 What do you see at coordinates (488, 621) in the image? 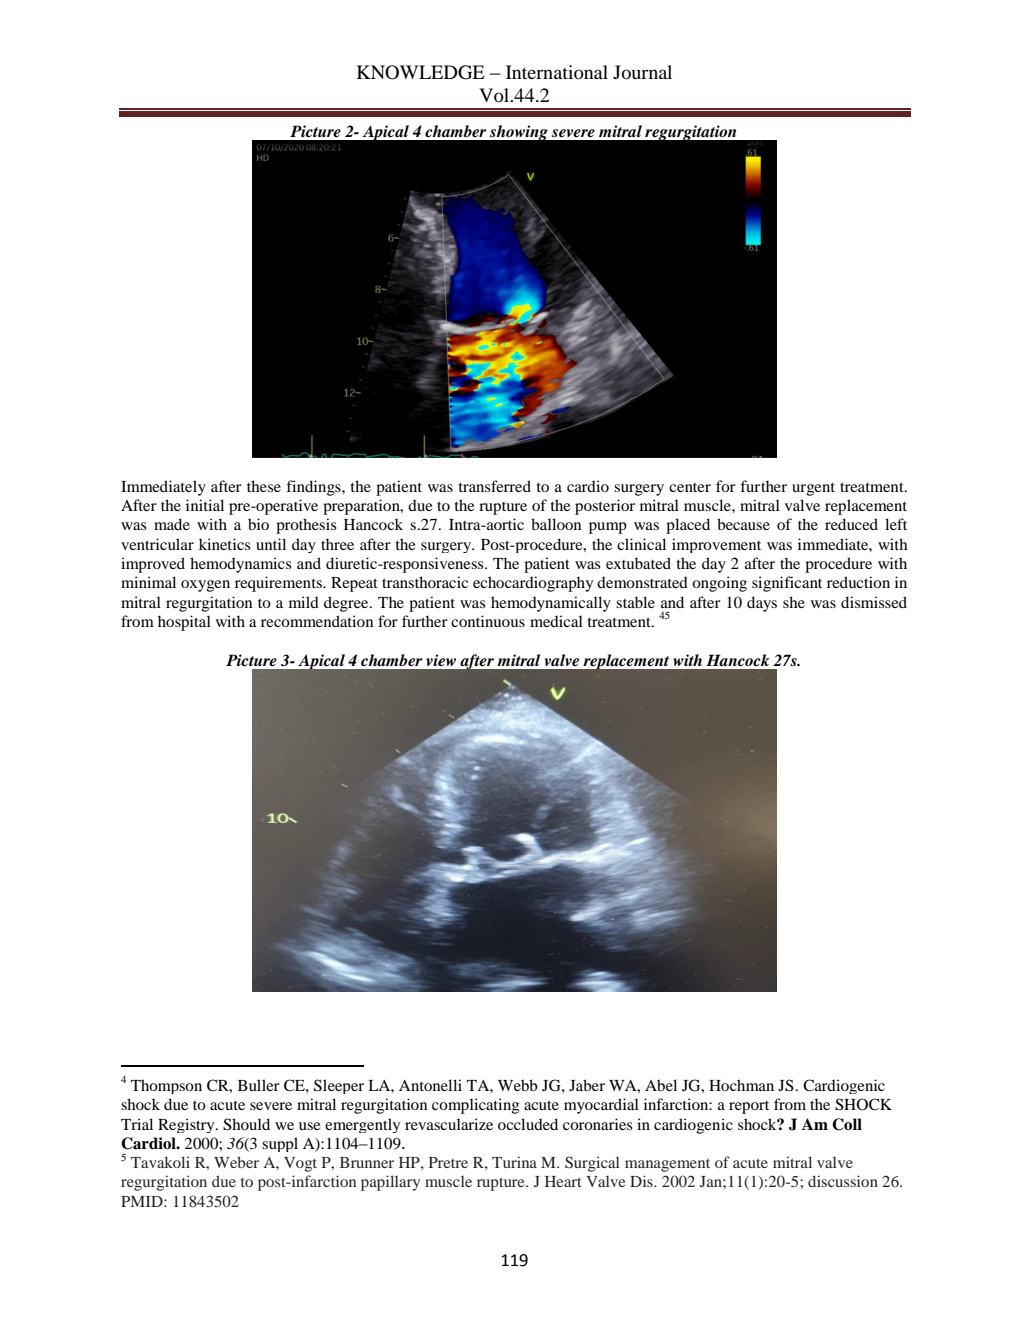
I see `continuous` at bounding box center [488, 621].
